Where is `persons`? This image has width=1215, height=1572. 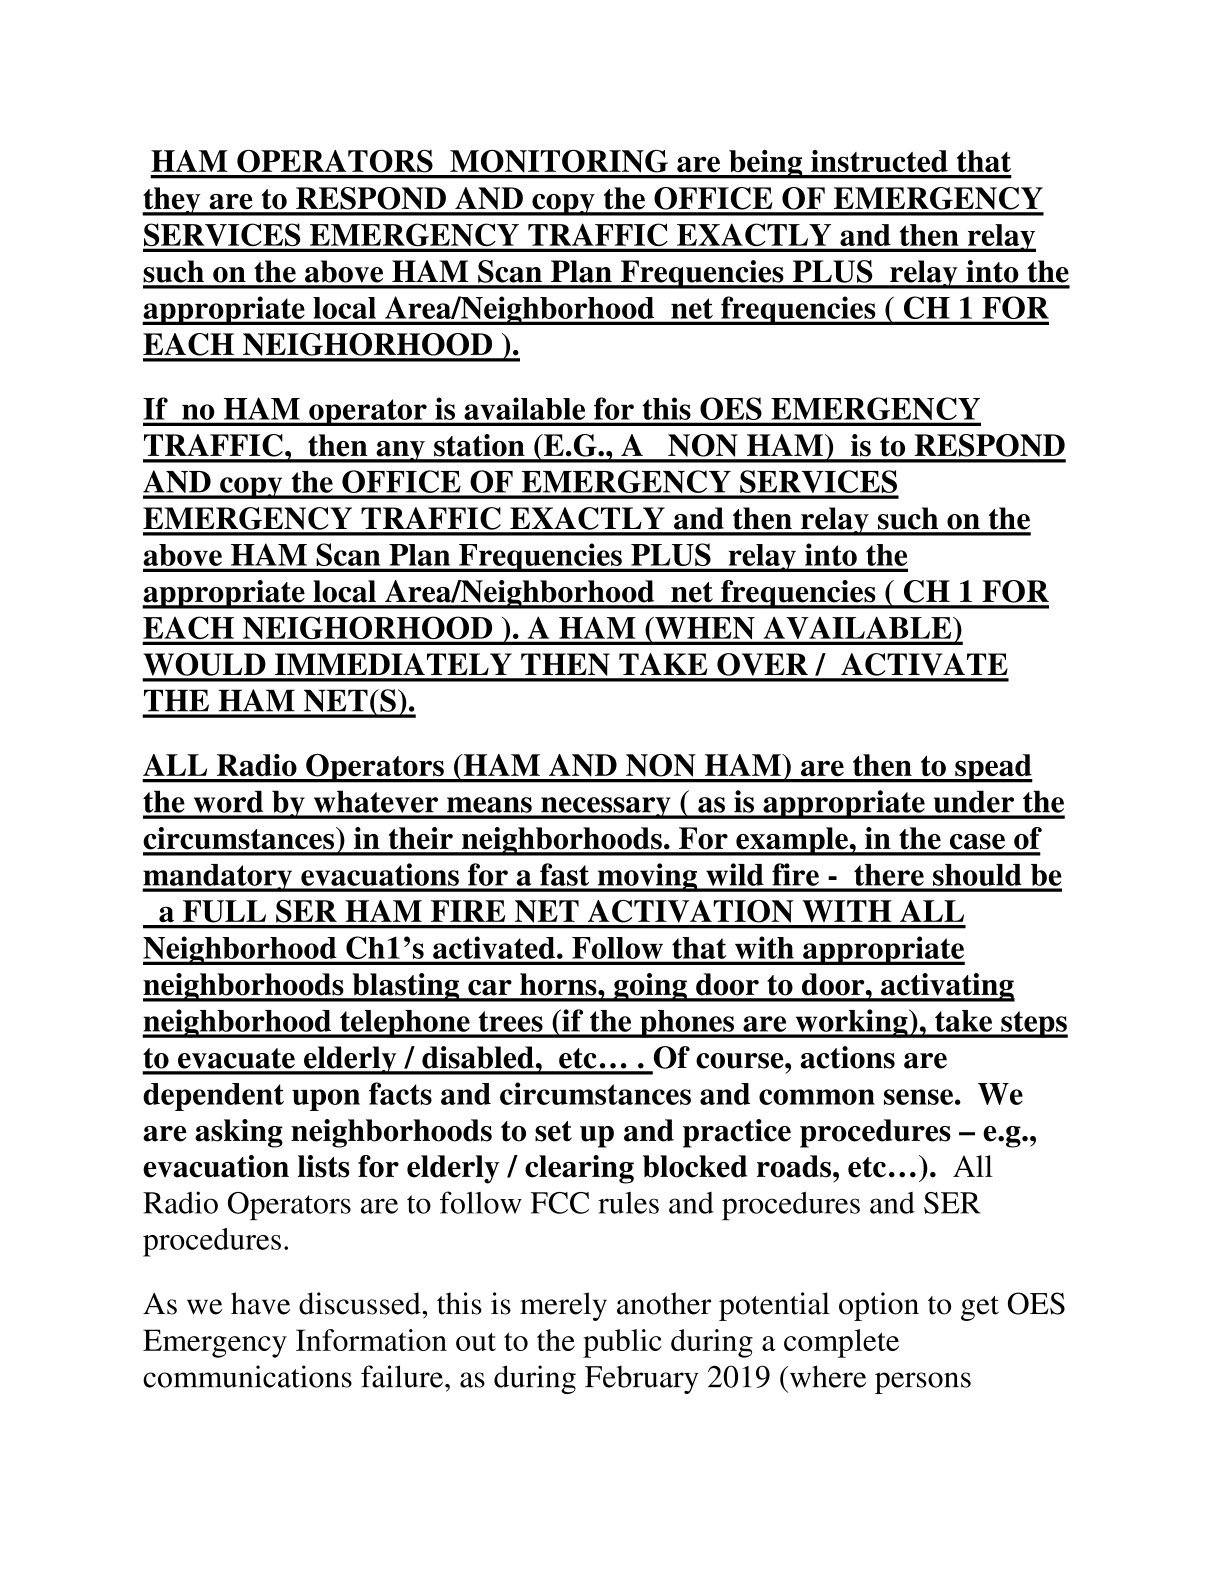
persons is located at coordinates (923, 1383).
